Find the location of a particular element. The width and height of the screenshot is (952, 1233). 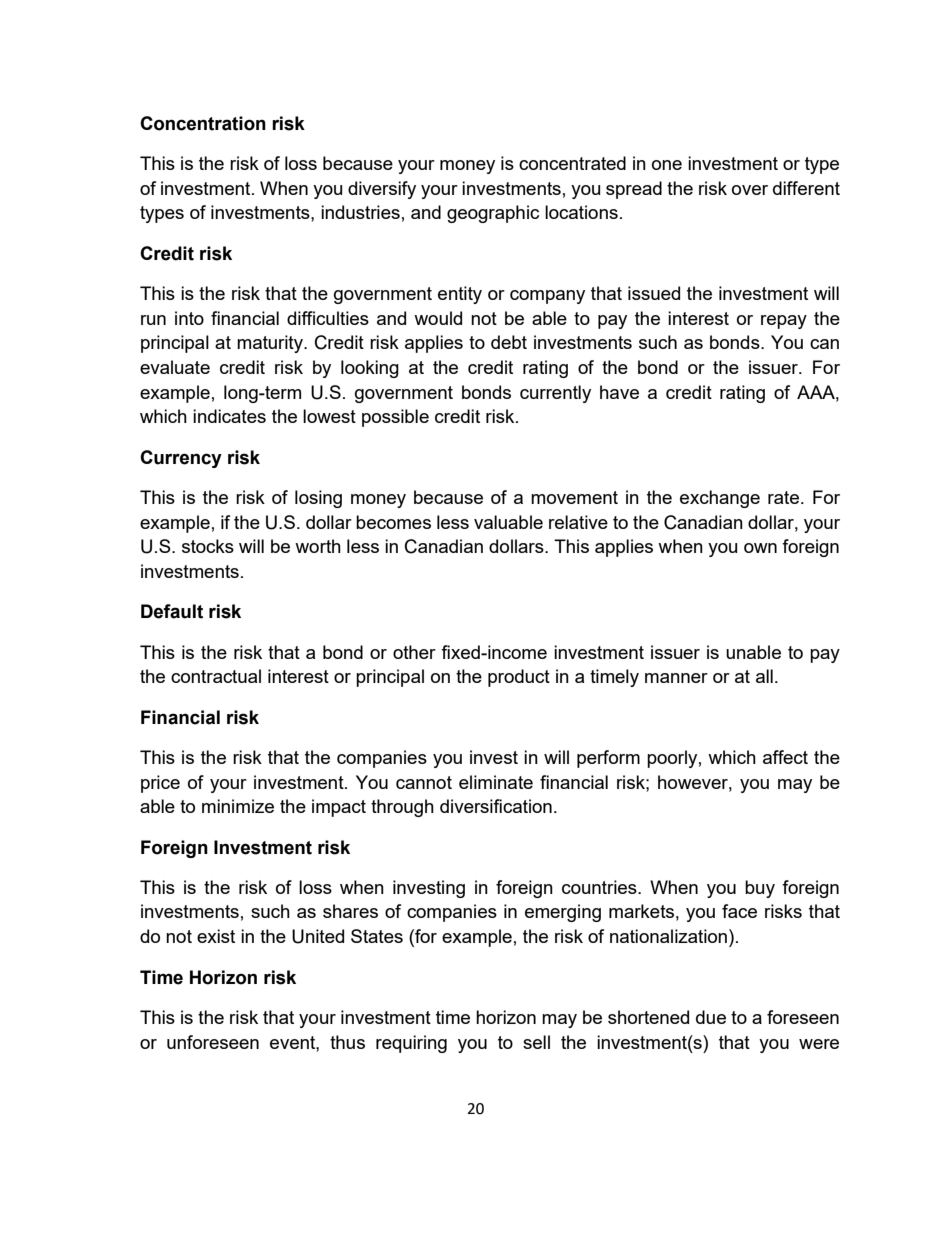

debt is located at coordinates (509, 342).
